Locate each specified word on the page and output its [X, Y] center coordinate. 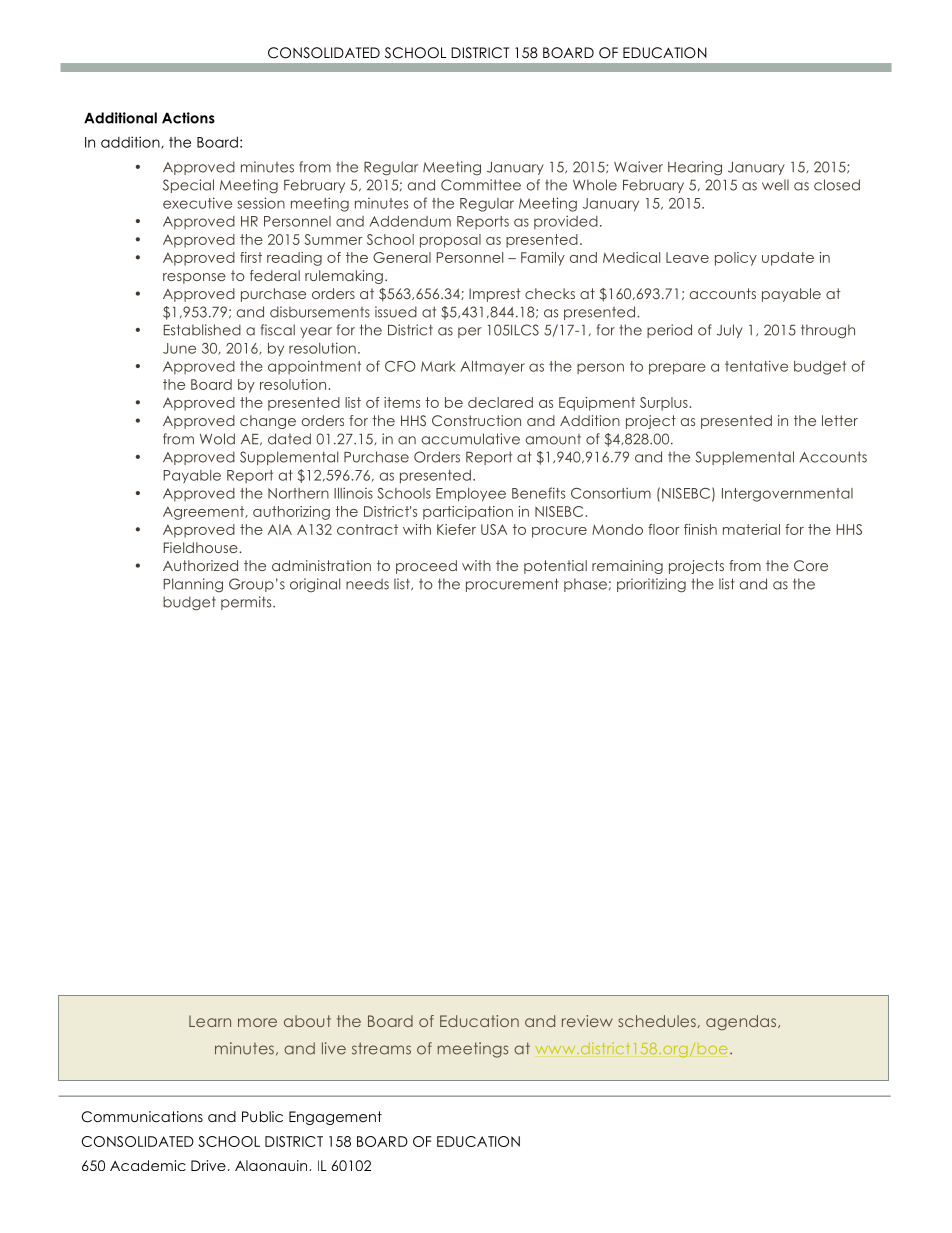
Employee [471, 495]
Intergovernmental [787, 495]
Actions [188, 118]
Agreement [204, 513]
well [775, 185]
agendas [742, 1022]
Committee [481, 185]
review [587, 1021]
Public [262, 1116]
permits [247, 603]
